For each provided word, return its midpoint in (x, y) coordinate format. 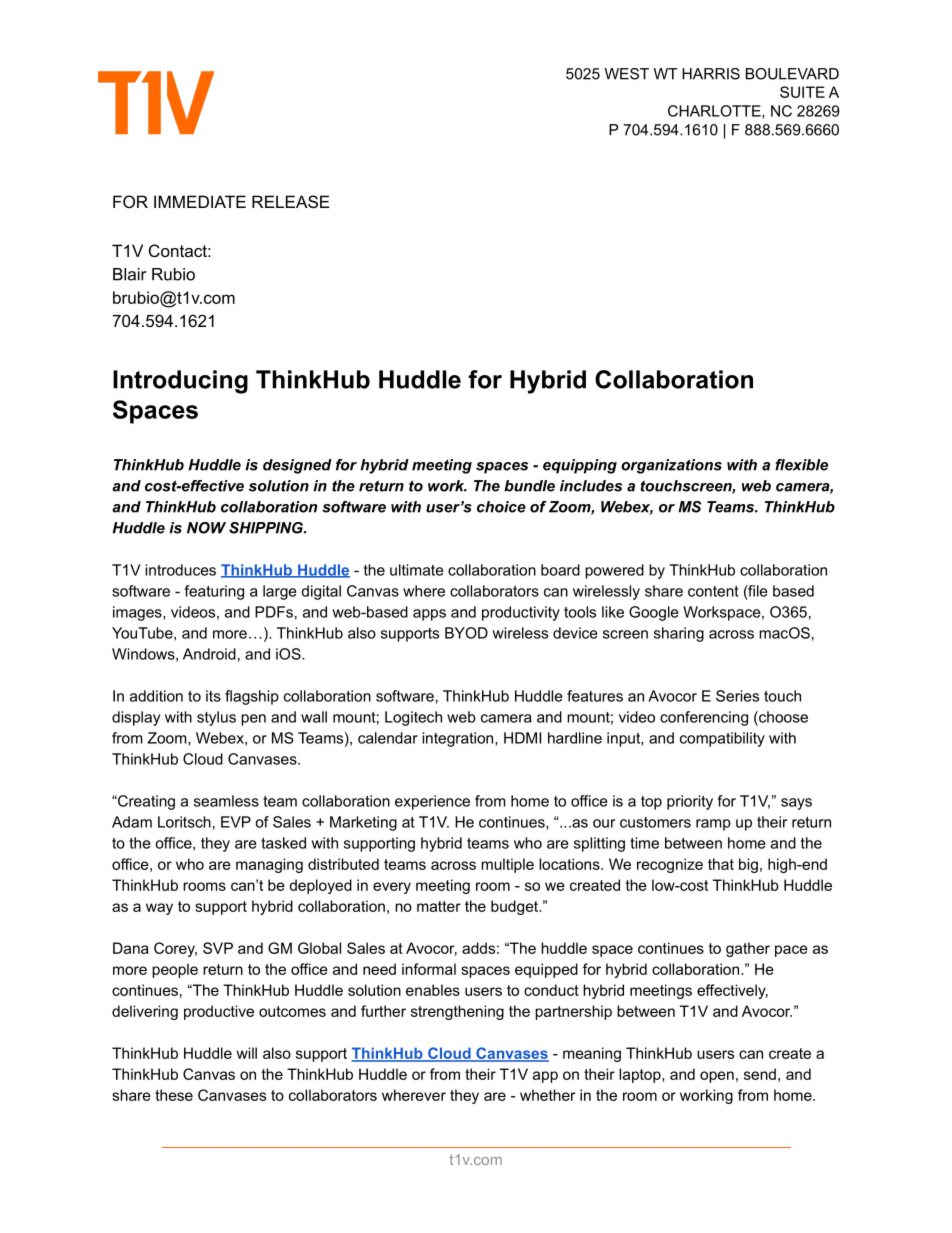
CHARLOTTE (715, 112)
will (246, 1053)
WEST (627, 74)
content (713, 591)
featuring (214, 592)
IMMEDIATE (200, 201)
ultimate (417, 570)
